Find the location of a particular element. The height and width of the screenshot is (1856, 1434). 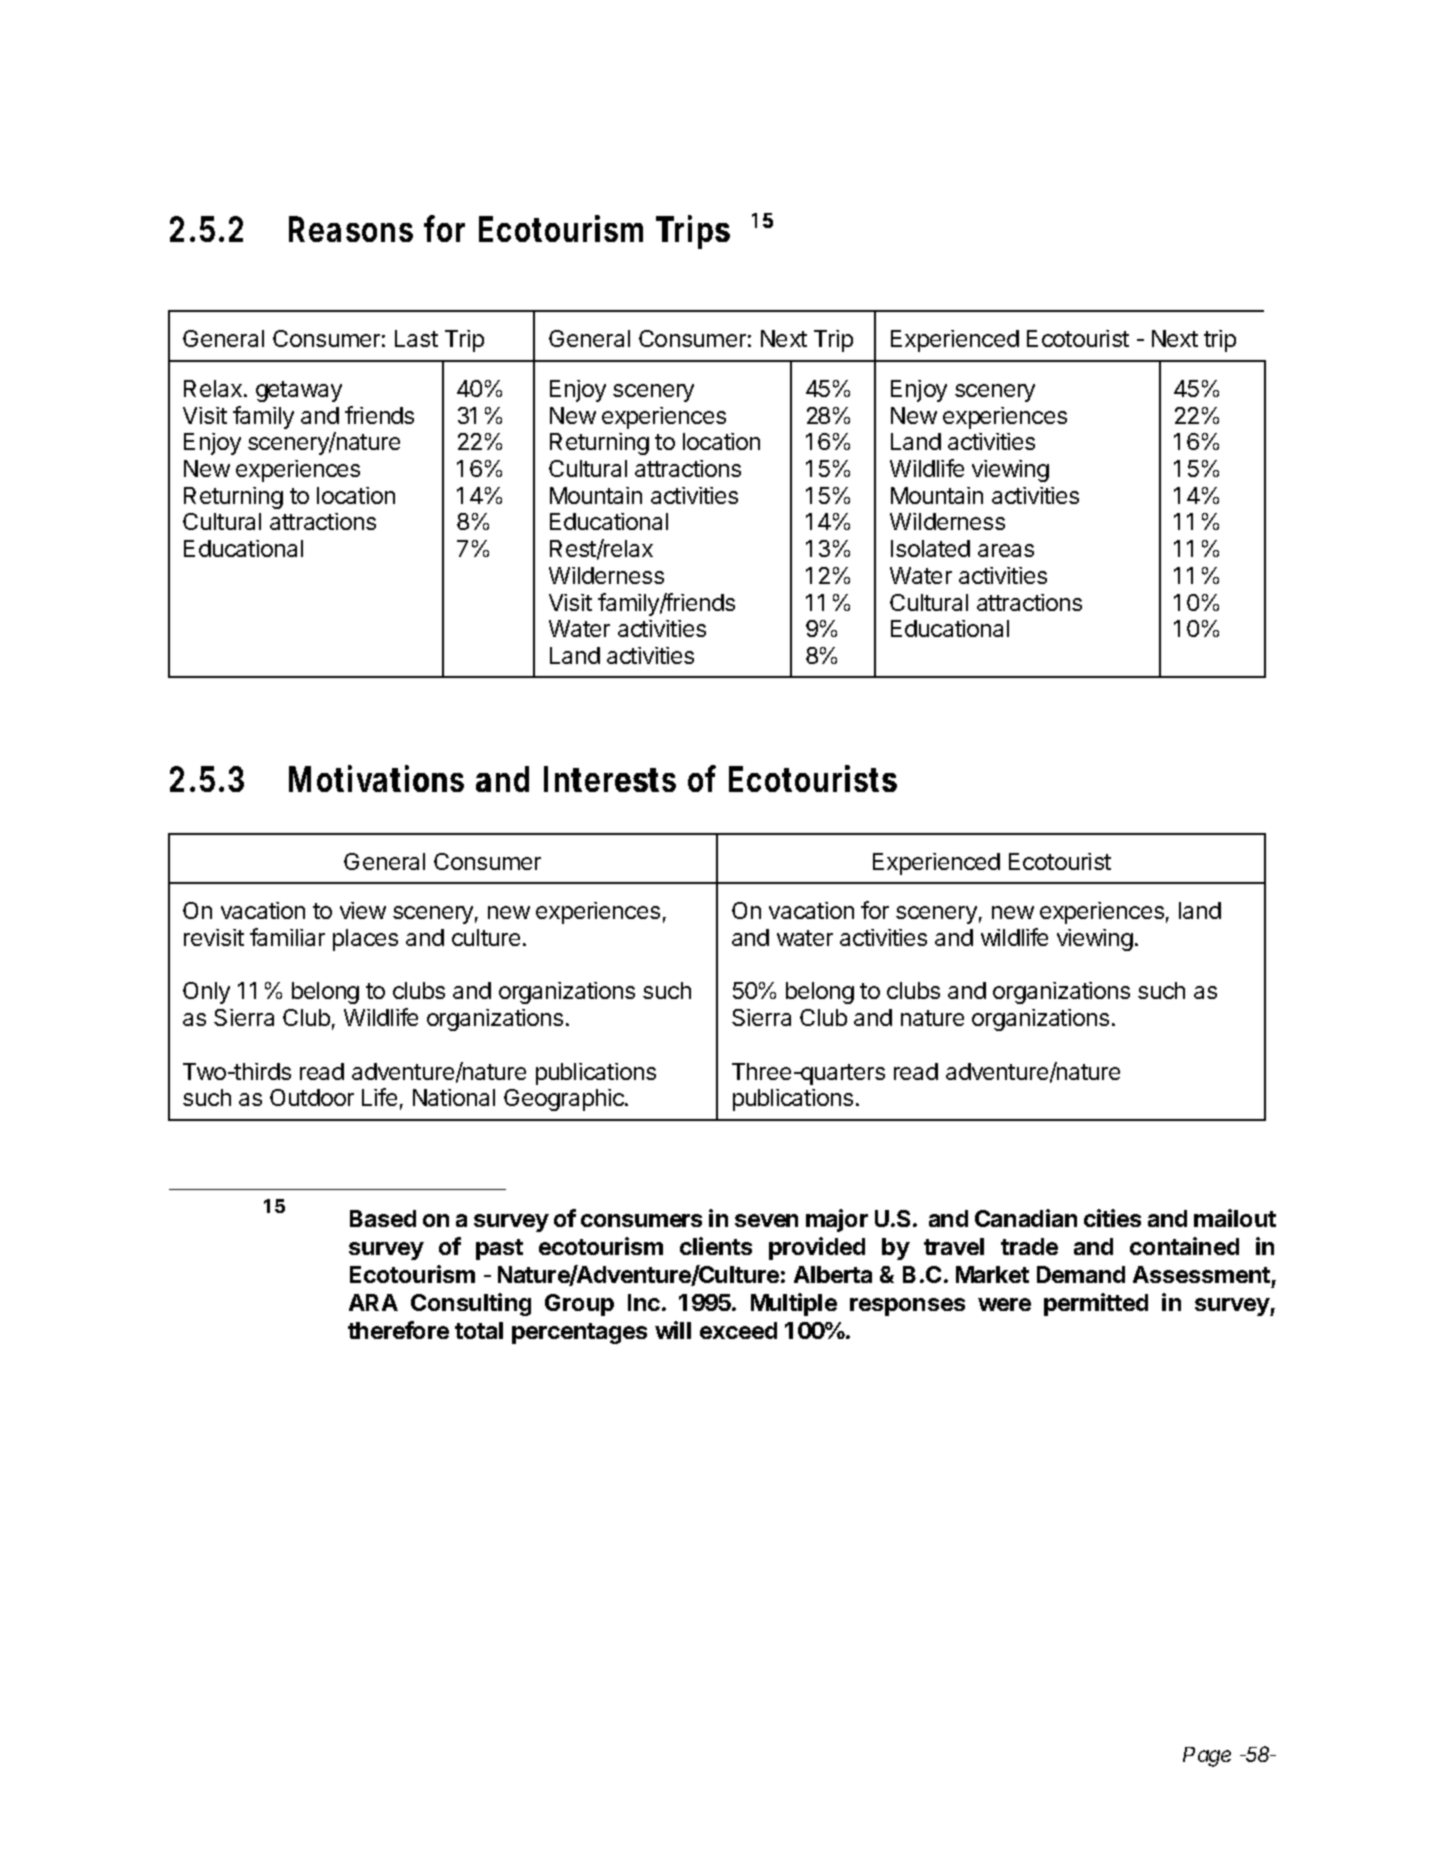

exceed is located at coordinates (738, 1330).
